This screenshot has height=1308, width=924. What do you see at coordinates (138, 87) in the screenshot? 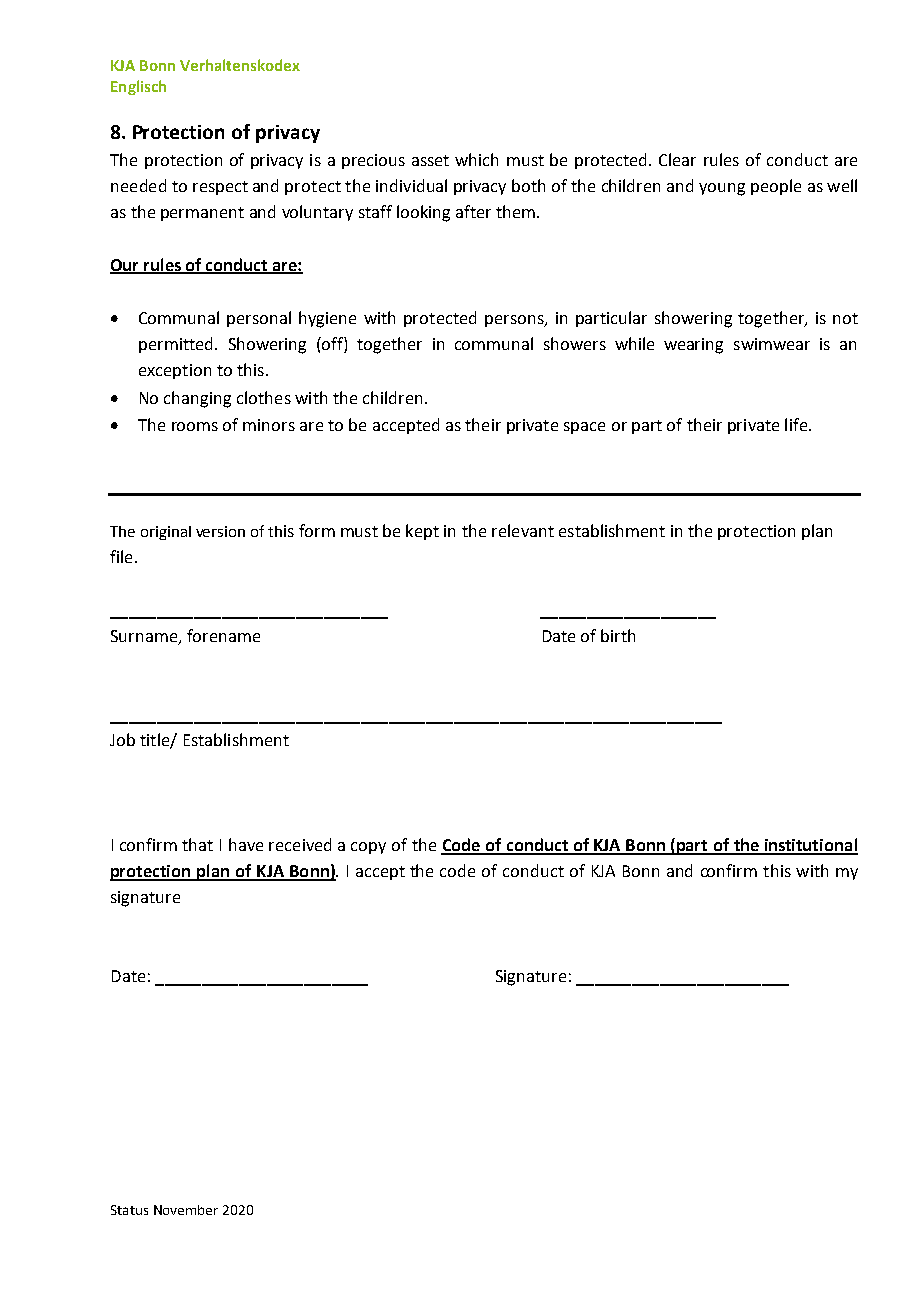
I see `Englisch` at bounding box center [138, 87].
